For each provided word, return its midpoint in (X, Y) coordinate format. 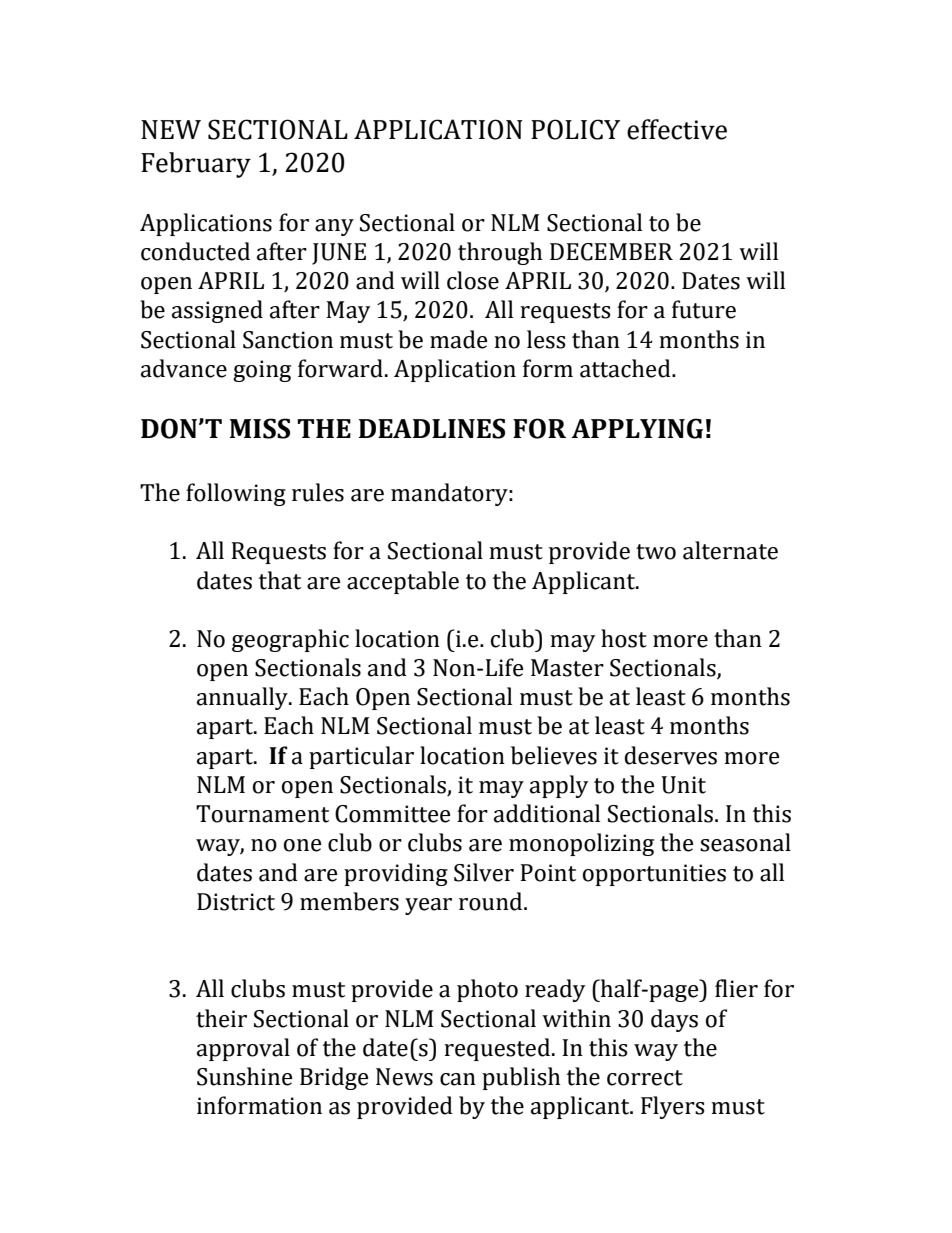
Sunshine (245, 1076)
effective (677, 129)
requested (497, 1049)
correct (645, 1078)
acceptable (403, 582)
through (500, 253)
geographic (290, 640)
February (196, 165)
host (624, 638)
